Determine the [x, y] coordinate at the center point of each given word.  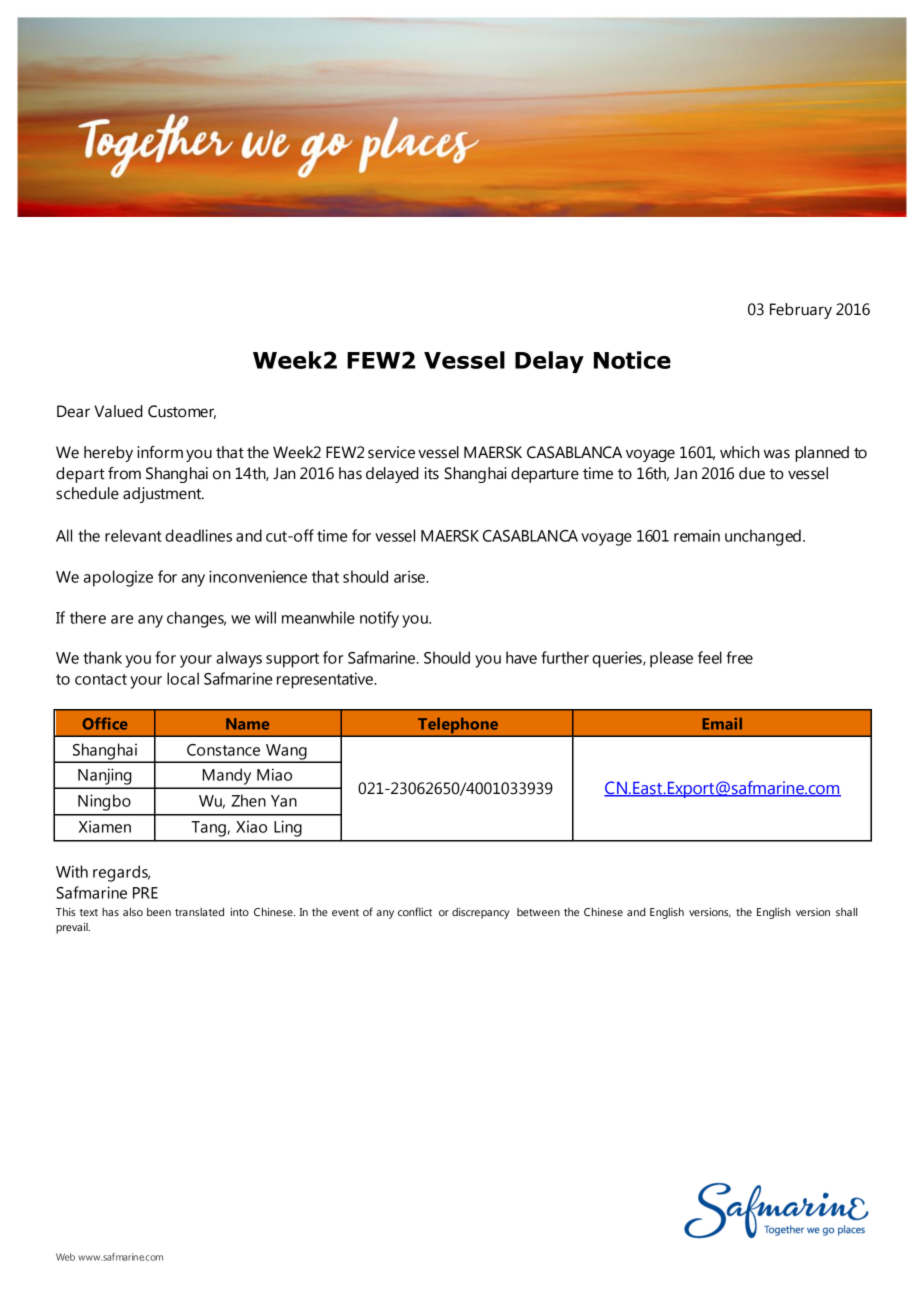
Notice [632, 360]
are [122, 619]
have [521, 657]
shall [846, 912]
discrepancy [481, 913]
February [801, 311]
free [739, 657]
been [159, 912]
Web [65, 1257]
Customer [182, 412]
